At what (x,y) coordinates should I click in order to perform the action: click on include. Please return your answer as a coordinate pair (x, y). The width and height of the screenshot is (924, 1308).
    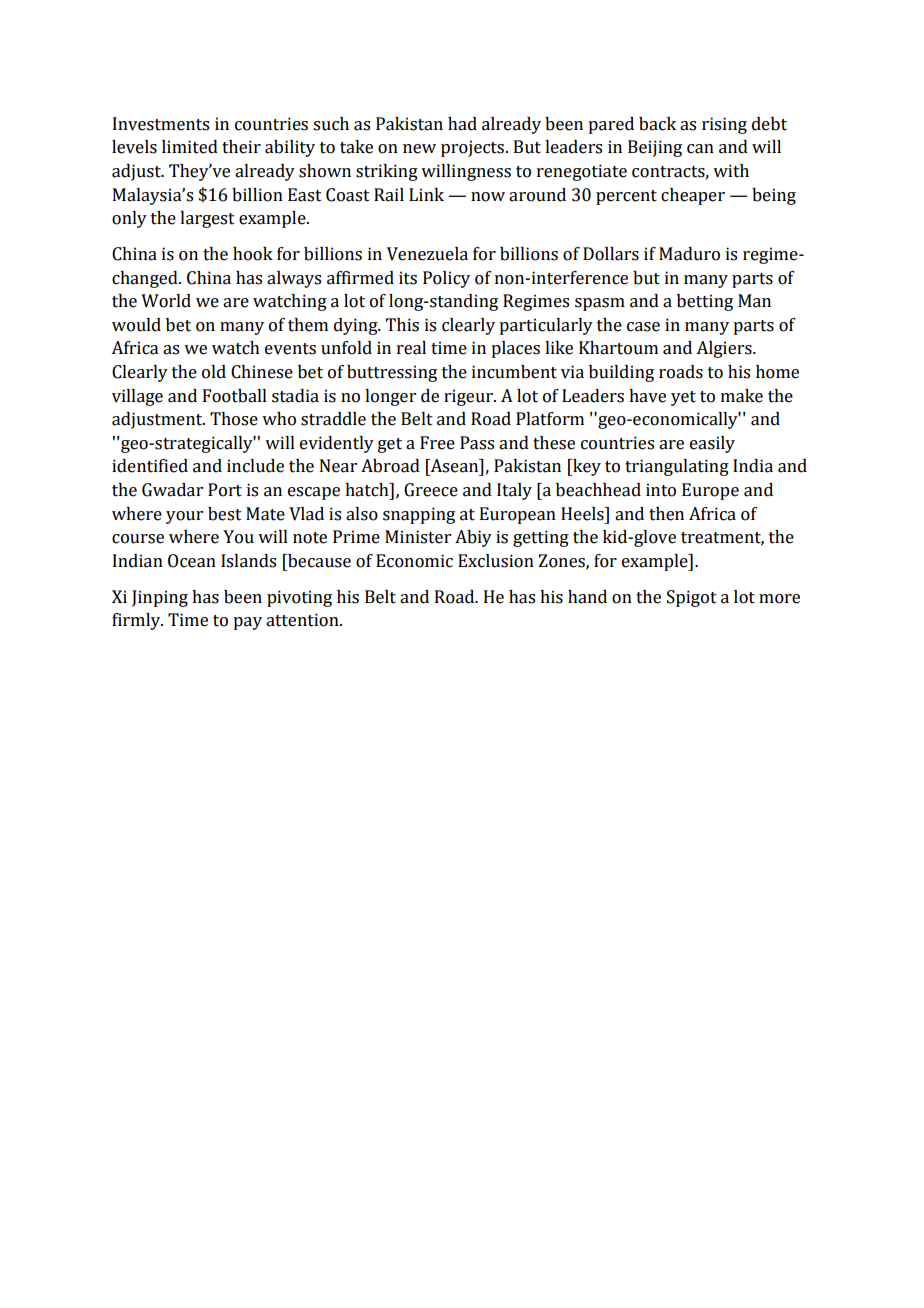
    Looking at the image, I should click on (255, 466).
